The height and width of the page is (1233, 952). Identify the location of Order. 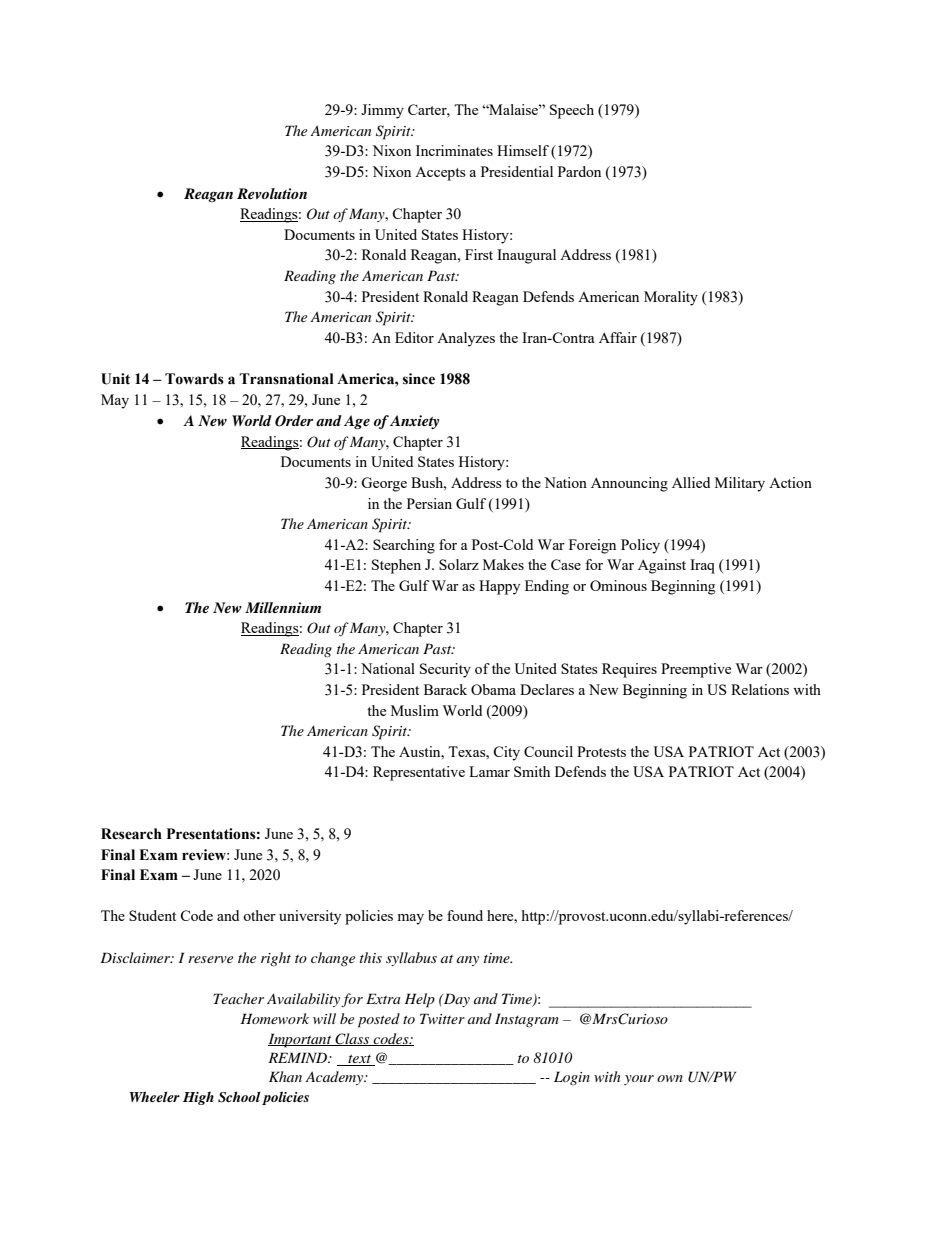
(294, 421).
